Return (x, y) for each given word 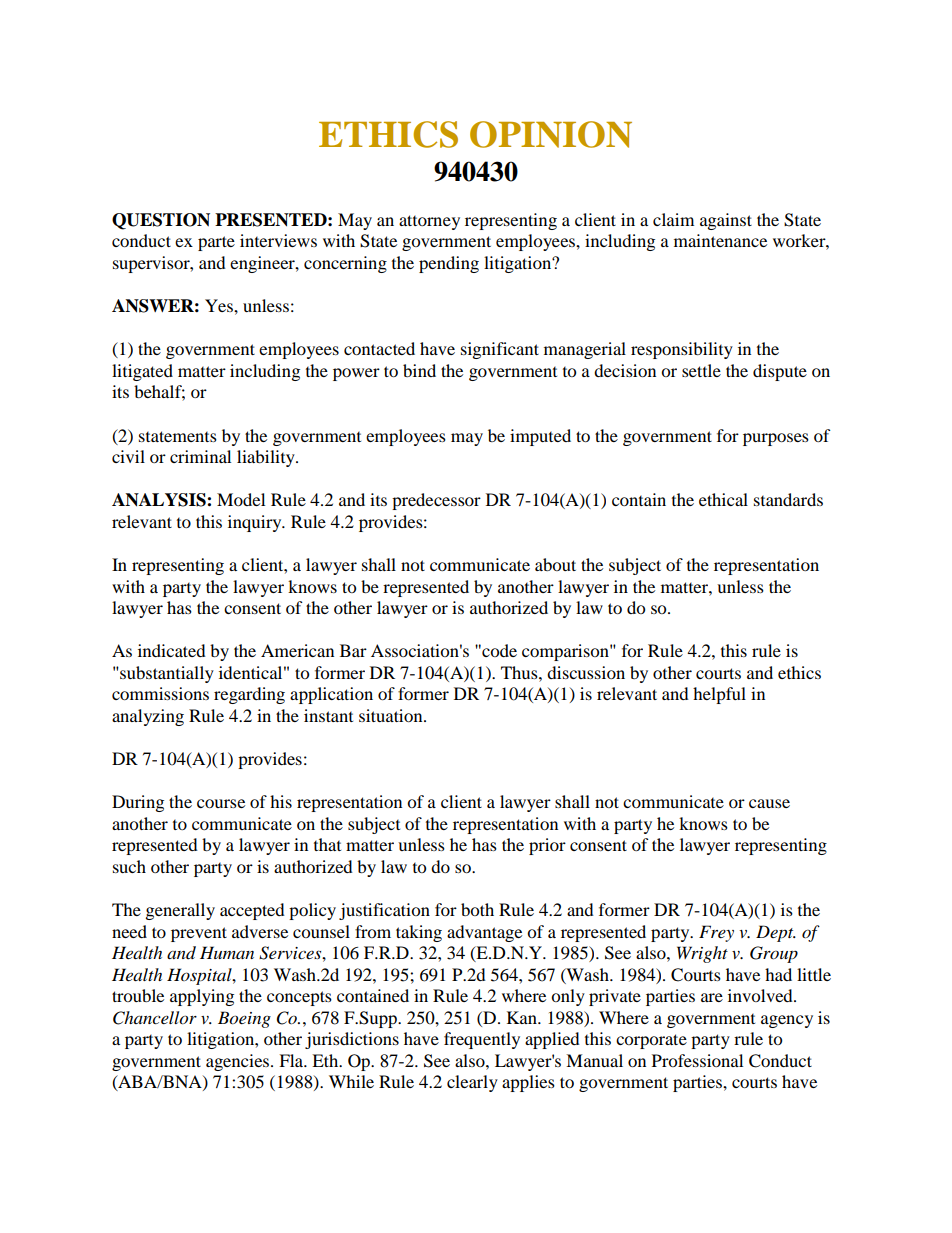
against (726, 221)
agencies (239, 1062)
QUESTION (161, 221)
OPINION (551, 134)
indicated (172, 650)
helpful (719, 695)
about (555, 564)
